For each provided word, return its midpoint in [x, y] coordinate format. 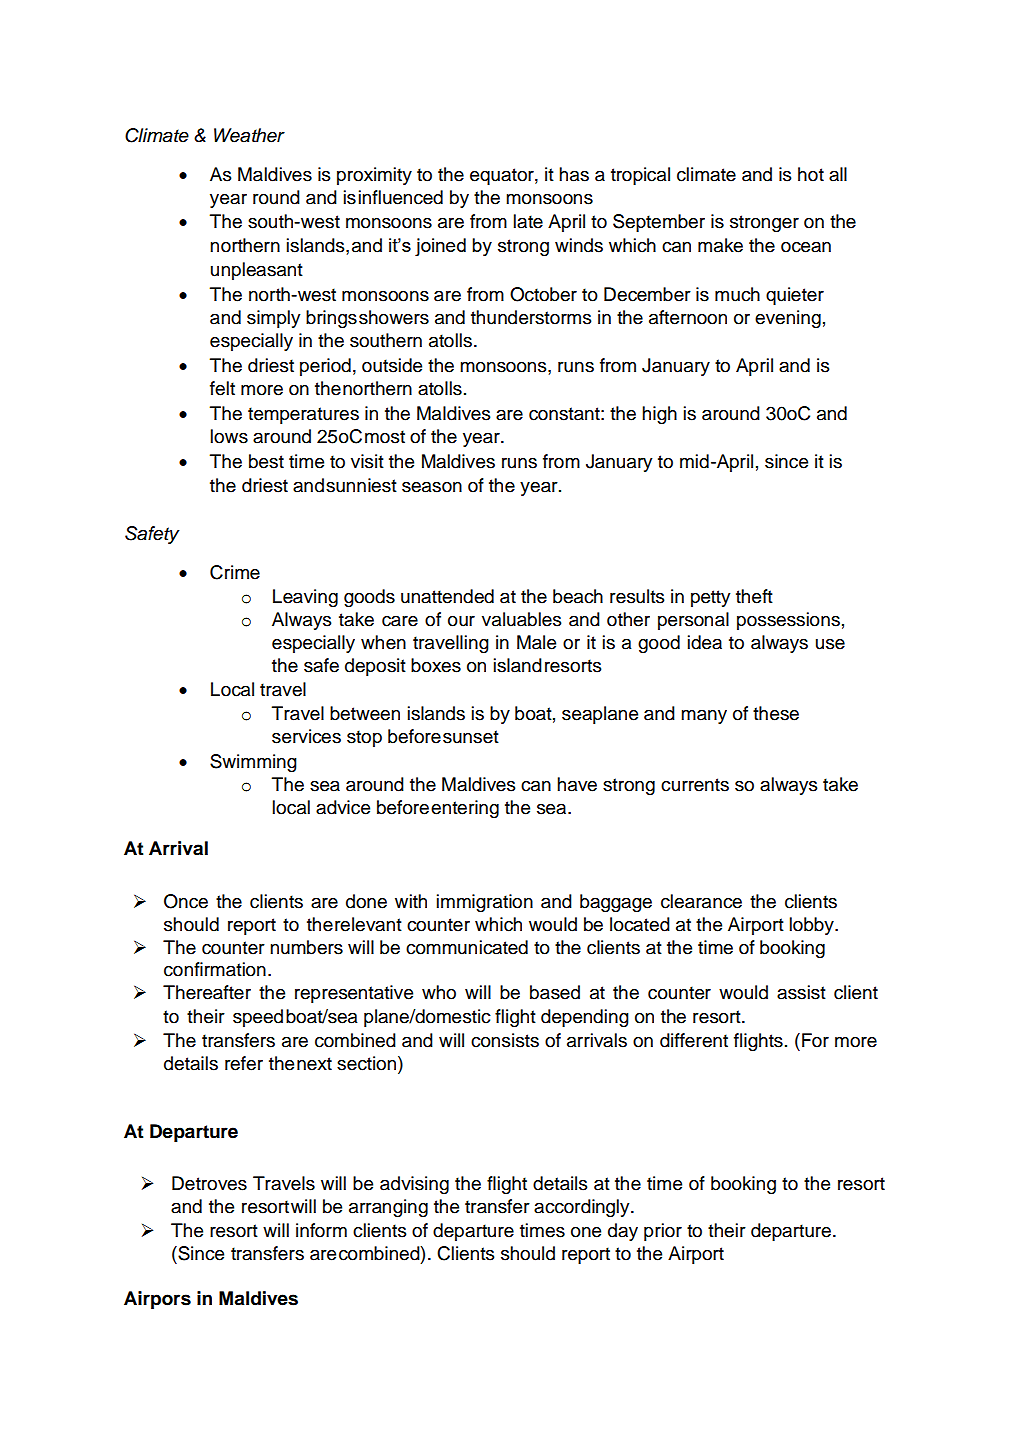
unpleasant [257, 271]
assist [801, 992]
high [659, 415]
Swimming [253, 763]
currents [695, 785]
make [720, 245]
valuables [522, 619]
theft [754, 596]
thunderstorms [531, 317]
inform [321, 1230]
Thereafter [207, 992]
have [577, 784]
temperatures [303, 415]
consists [505, 1040]
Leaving [305, 598]
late [528, 221]
